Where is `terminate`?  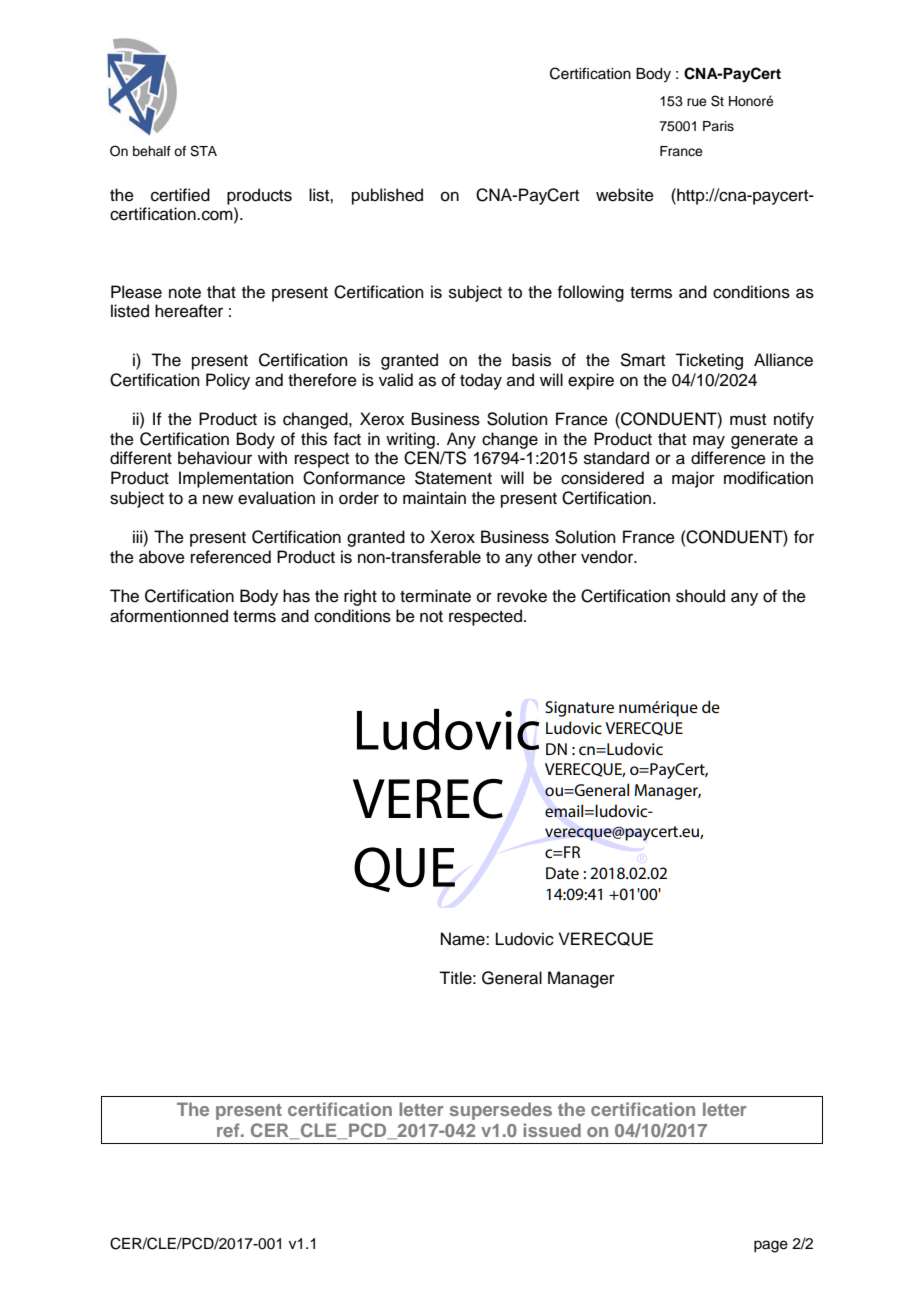
terminate is located at coordinates (435, 596).
